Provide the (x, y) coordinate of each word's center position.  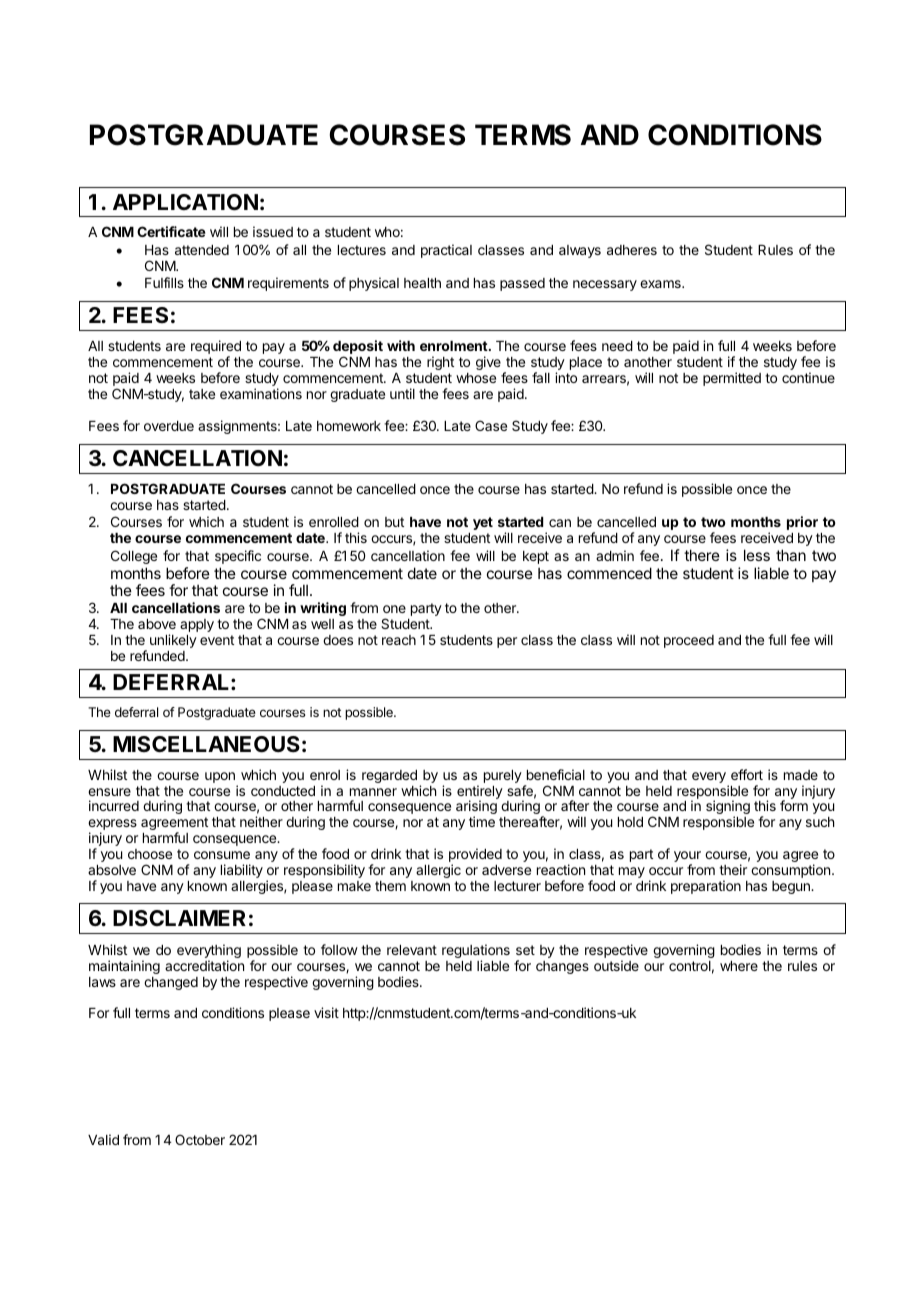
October (200, 1139)
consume (222, 855)
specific (238, 557)
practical (446, 251)
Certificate (171, 231)
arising (476, 808)
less (757, 555)
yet (483, 523)
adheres (632, 250)
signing (728, 808)
